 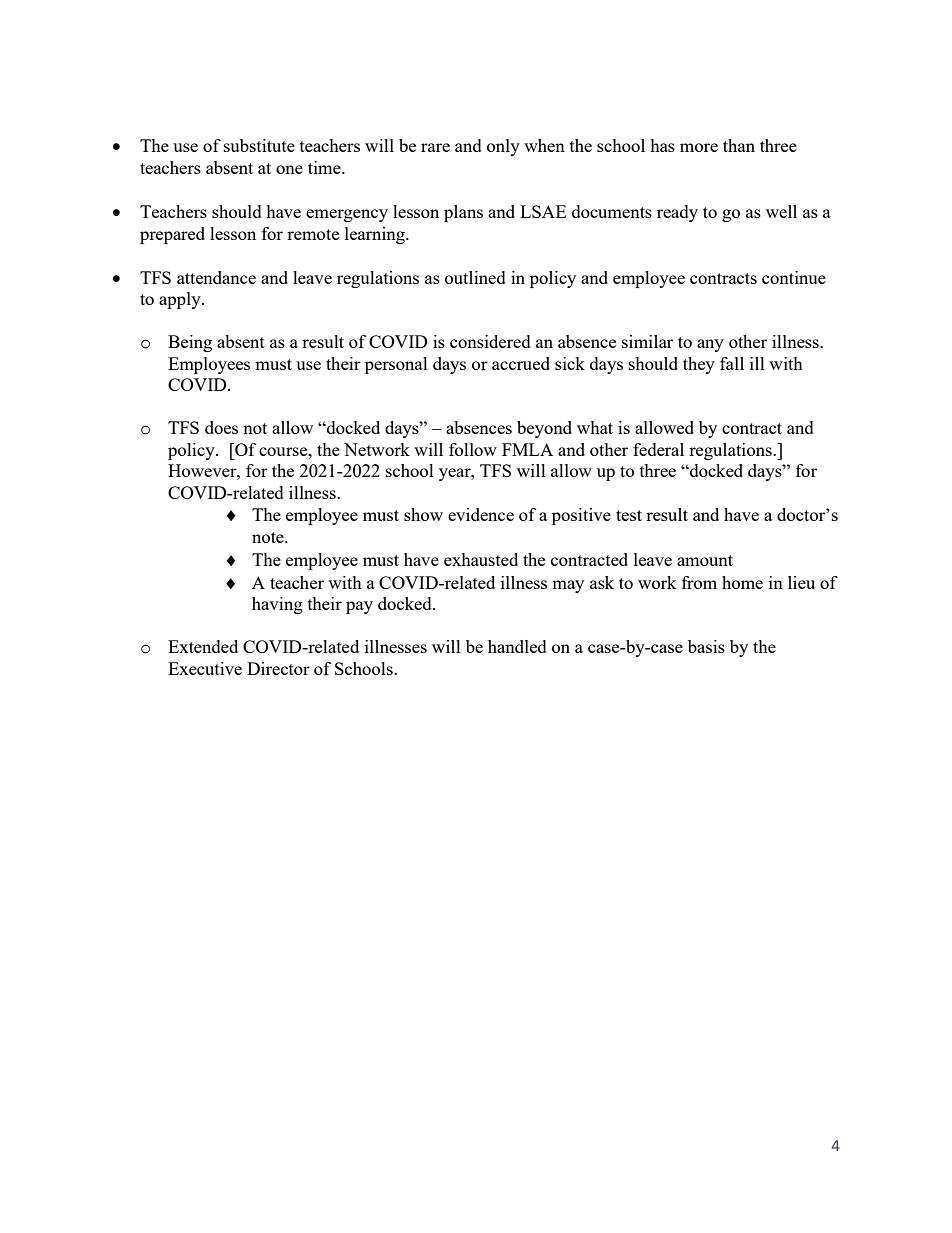 What do you see at coordinates (699, 365) in the screenshot?
I see `they` at bounding box center [699, 365].
